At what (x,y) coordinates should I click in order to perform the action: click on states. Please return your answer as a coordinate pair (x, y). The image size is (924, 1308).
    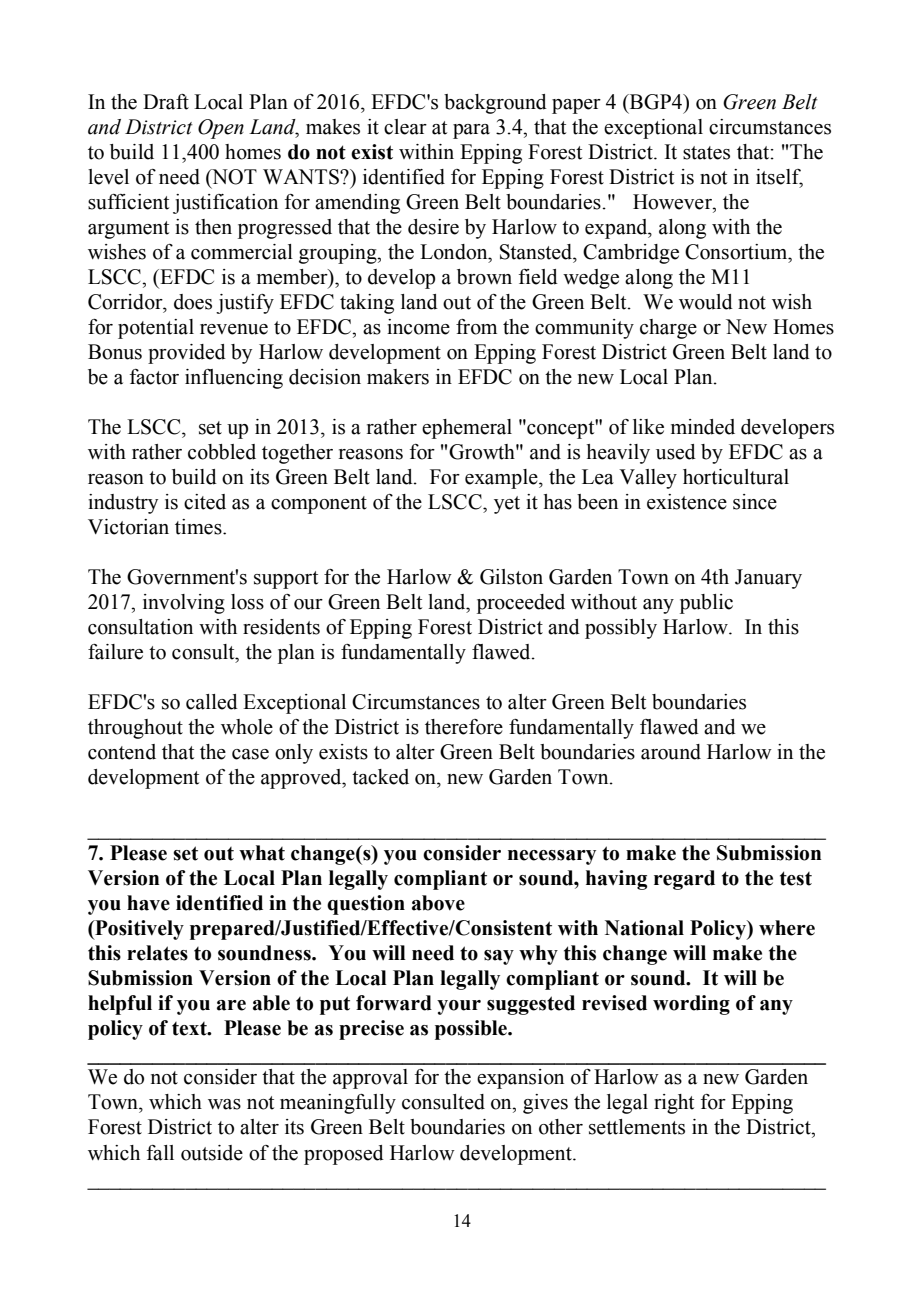
    Looking at the image, I should click on (706, 153).
